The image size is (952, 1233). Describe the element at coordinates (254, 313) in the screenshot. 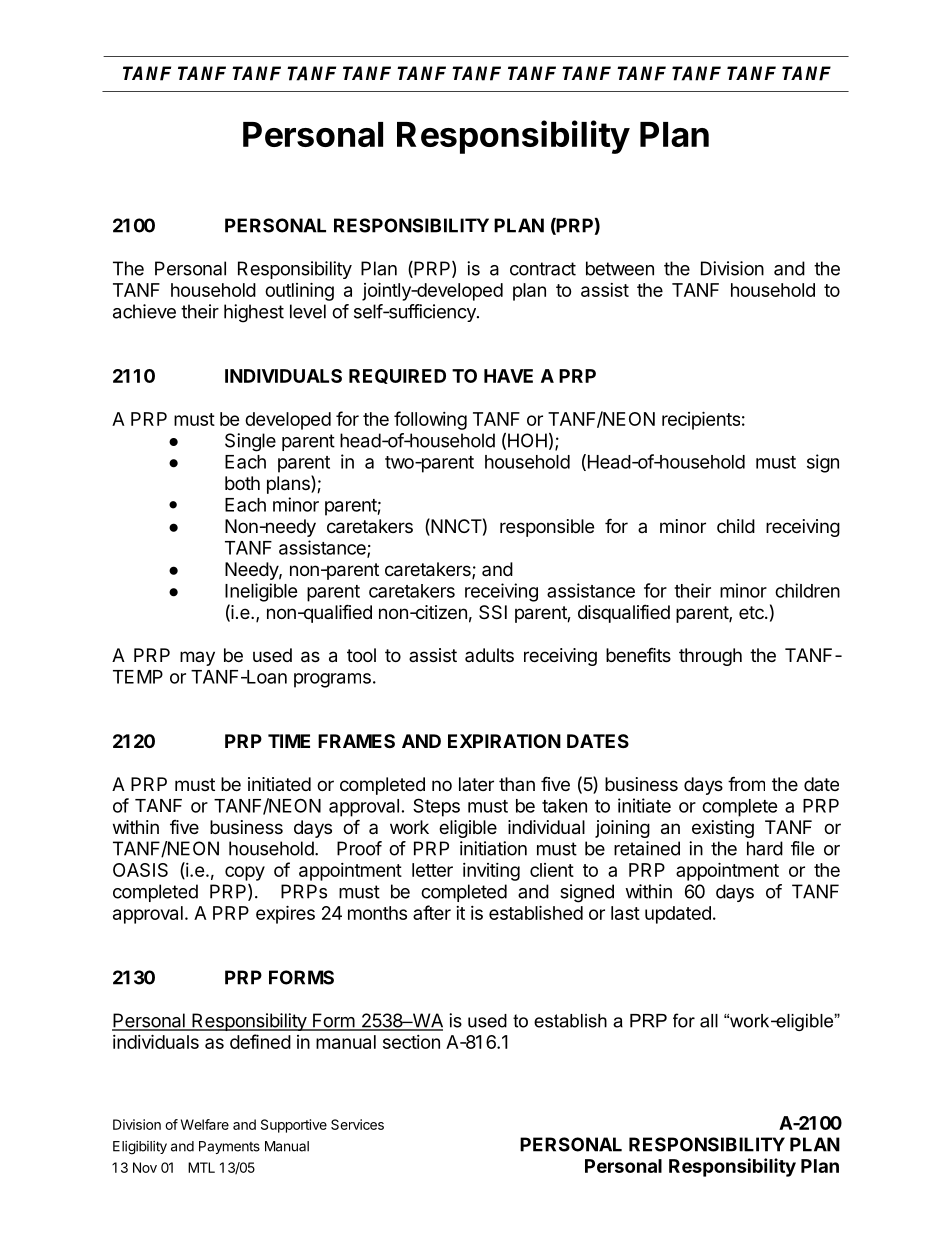

I see `highest` at that location.
